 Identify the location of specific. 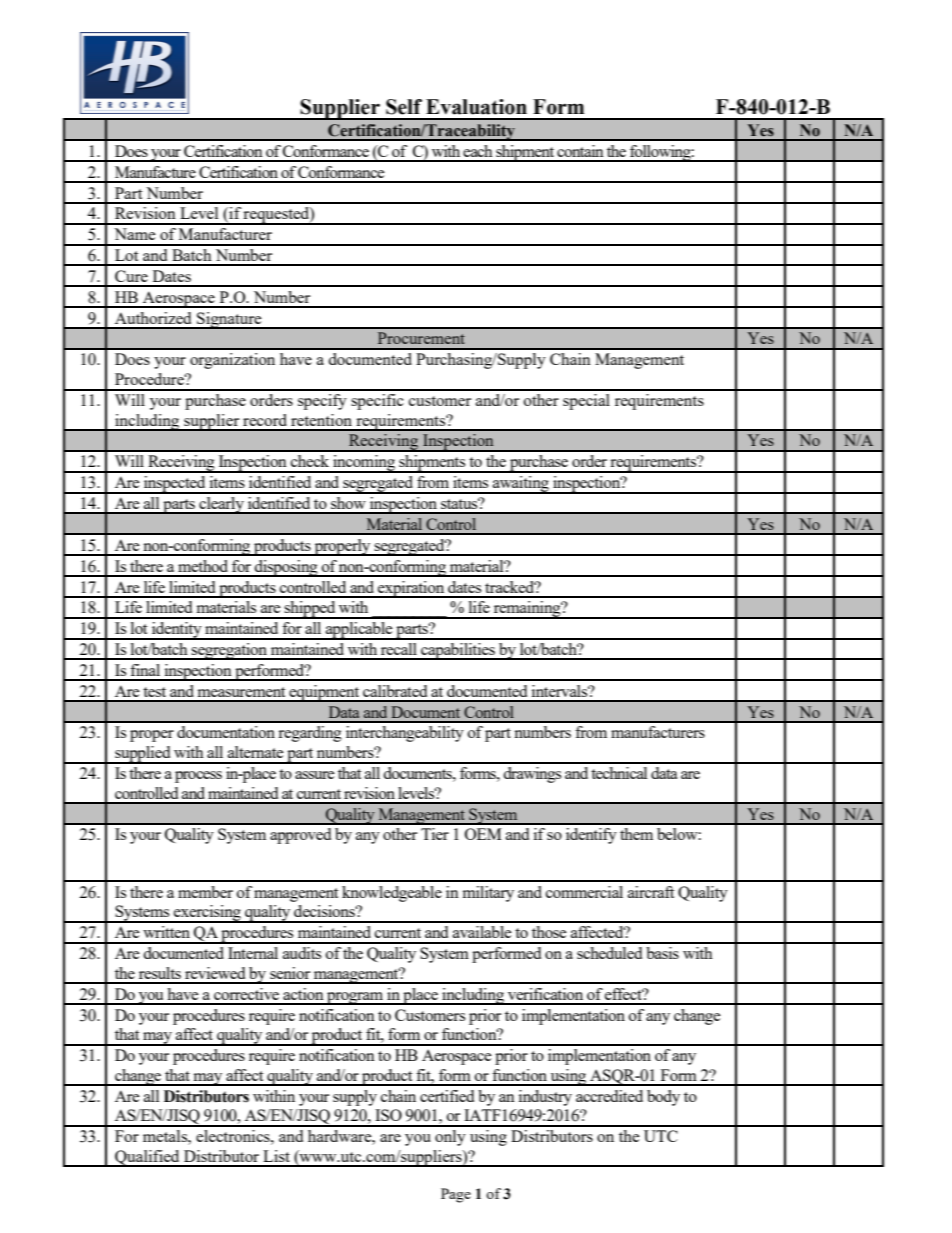
(377, 402).
